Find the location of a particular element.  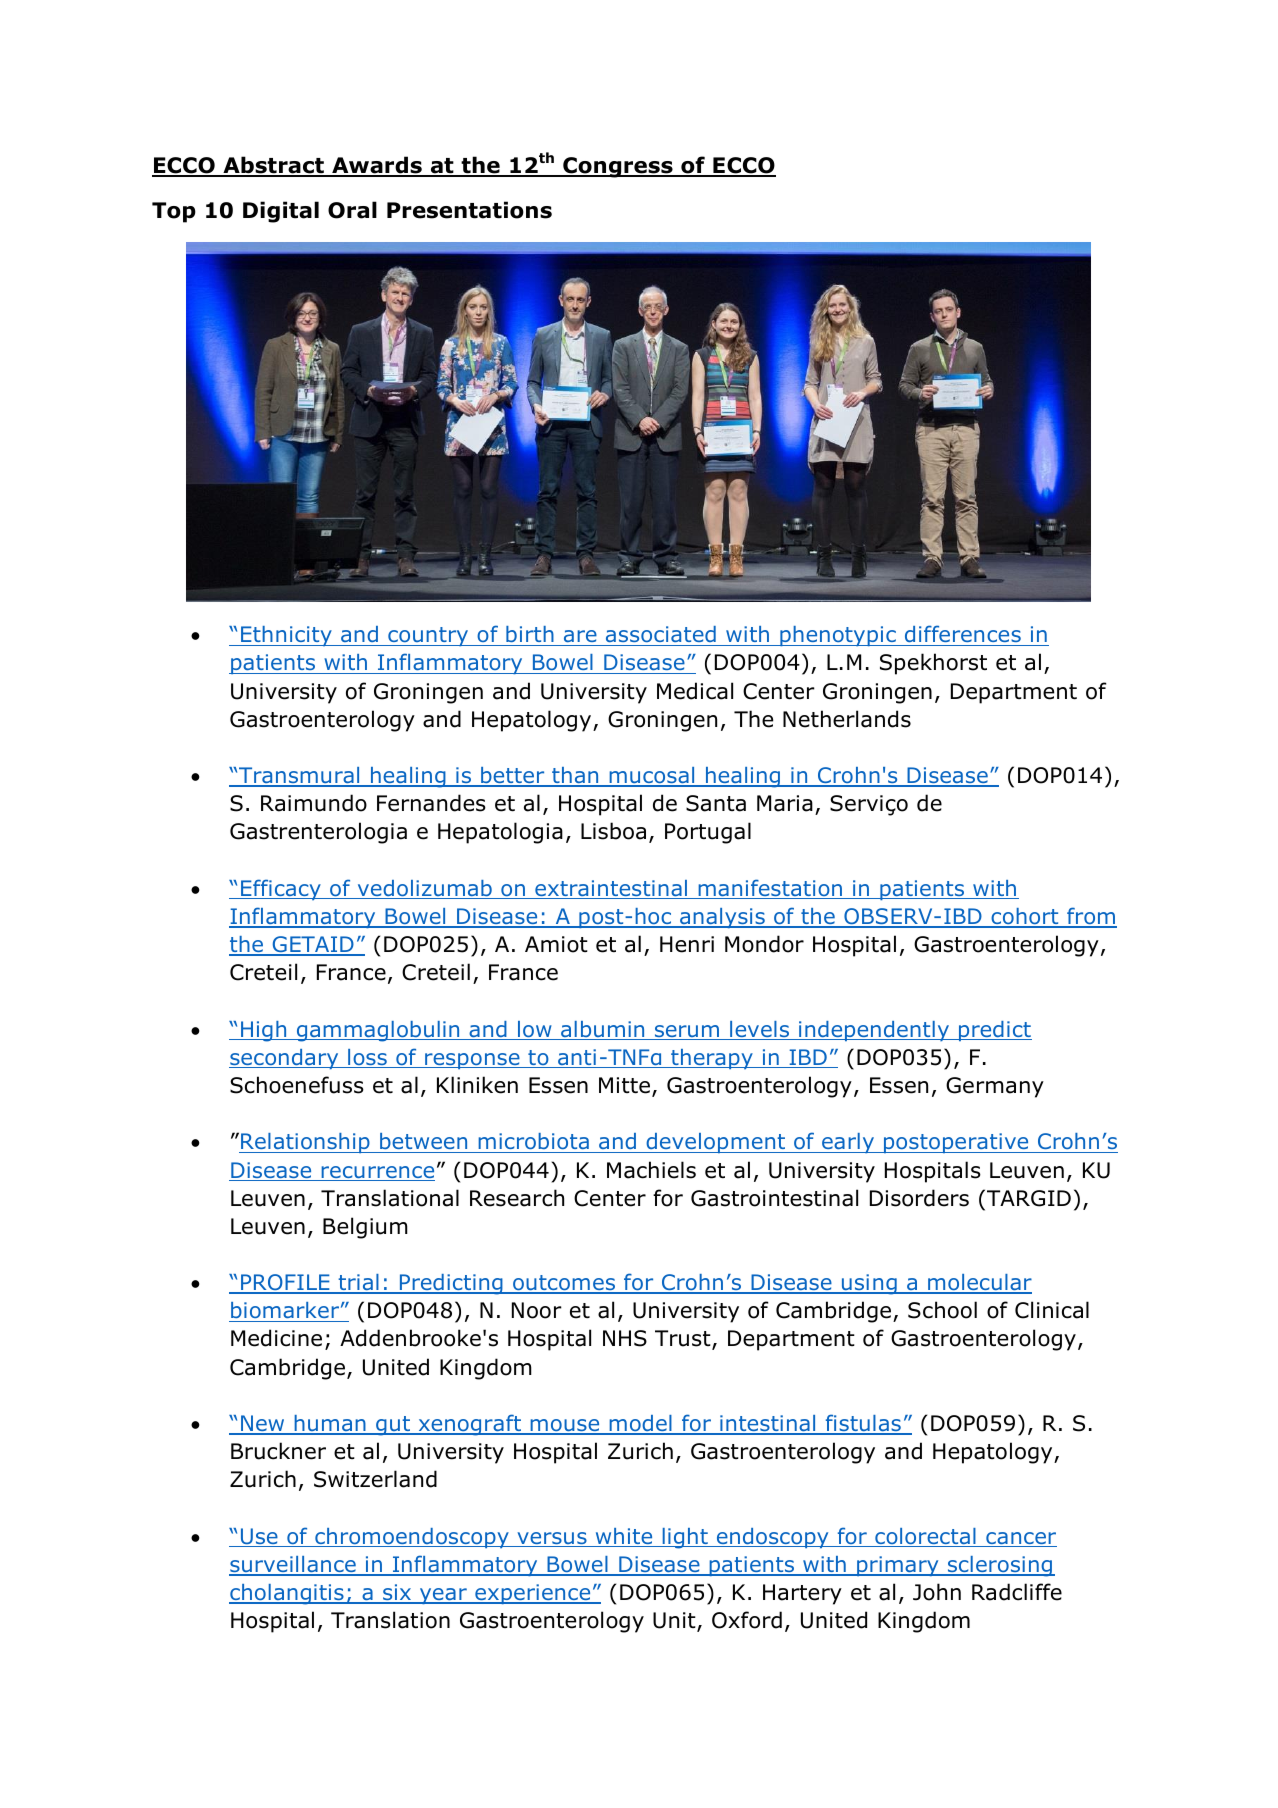

Efficacy is located at coordinates (281, 889).
